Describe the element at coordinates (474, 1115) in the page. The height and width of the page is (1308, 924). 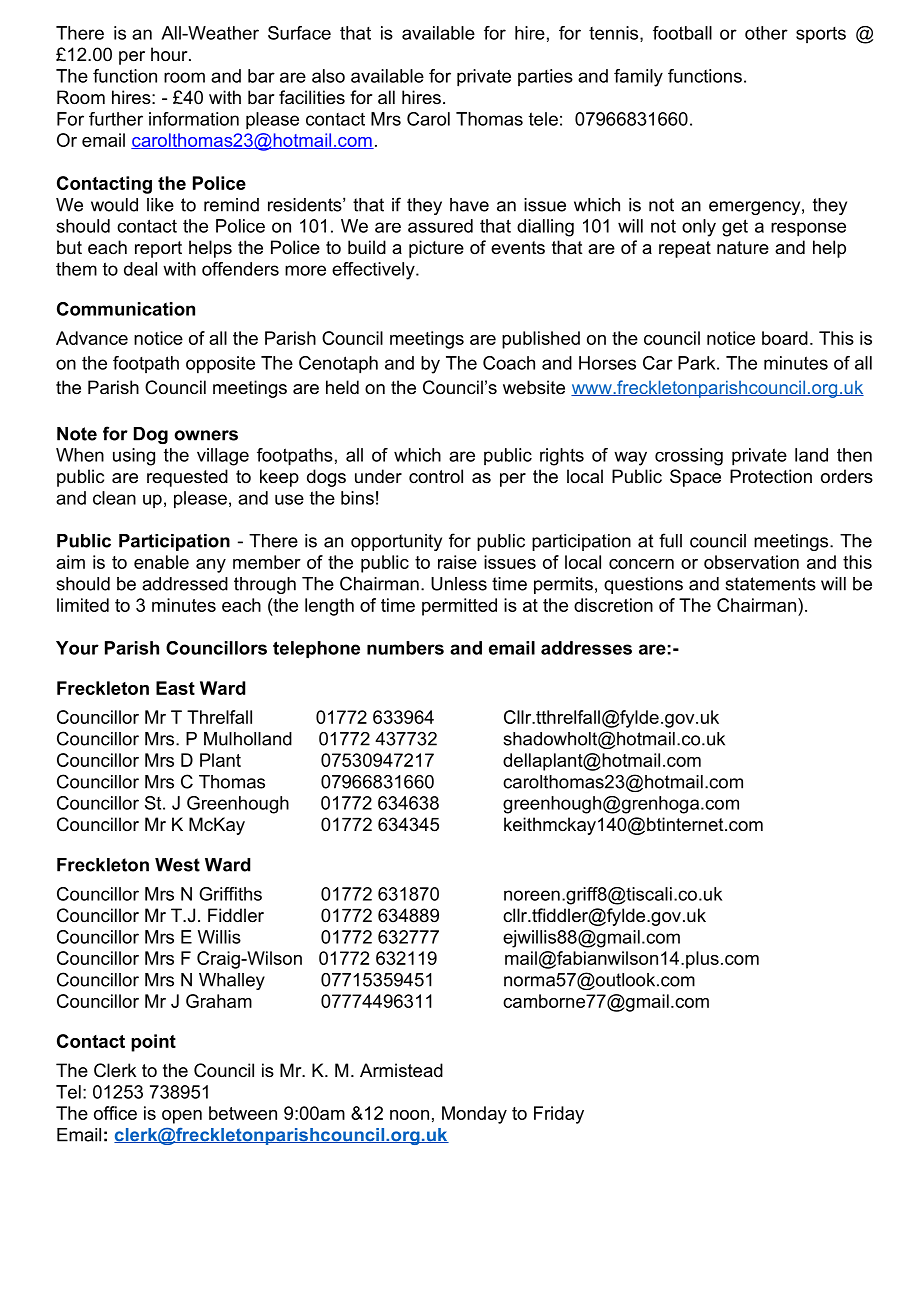
I see `Monday` at that location.
